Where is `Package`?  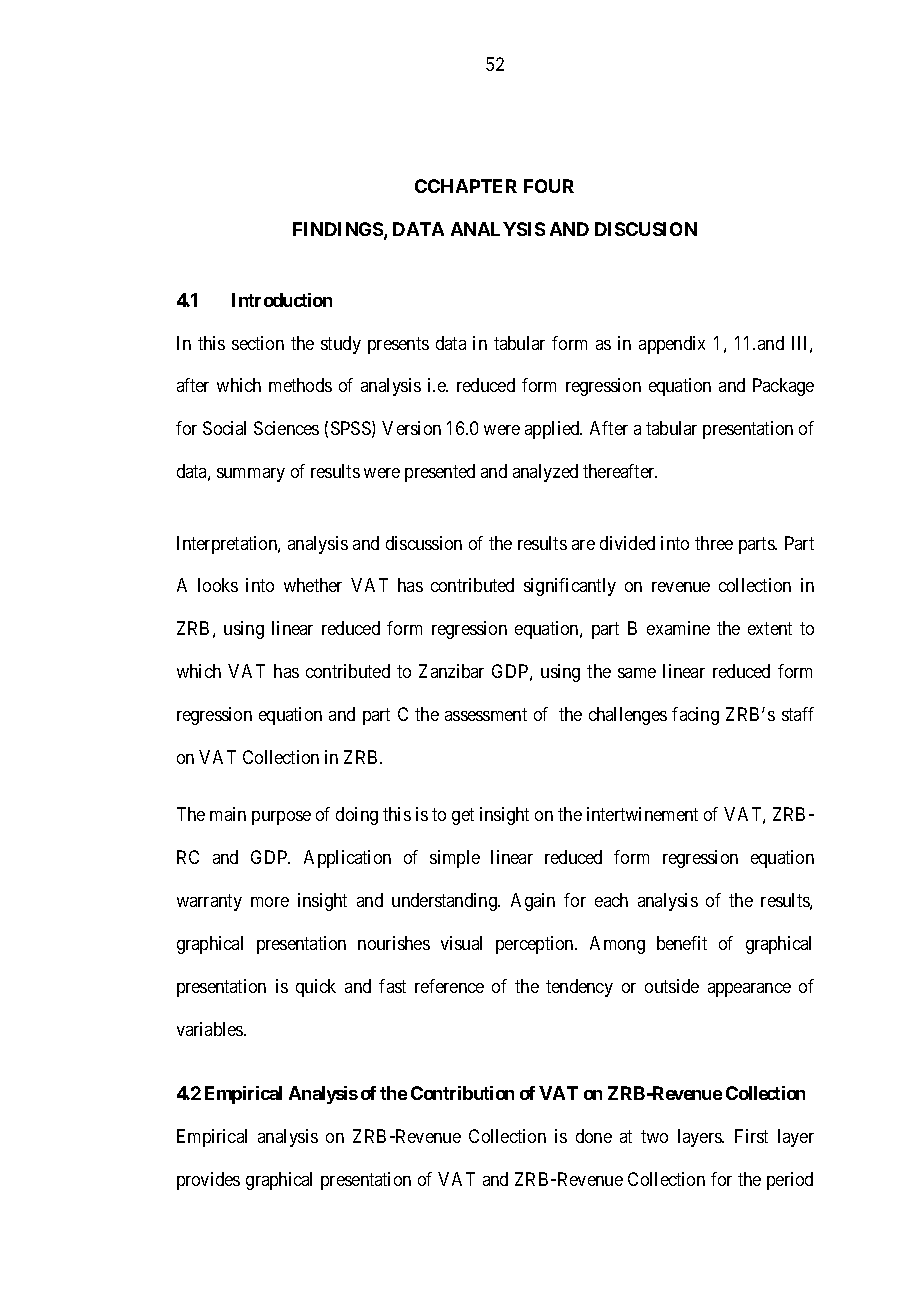
Package is located at coordinates (783, 387).
